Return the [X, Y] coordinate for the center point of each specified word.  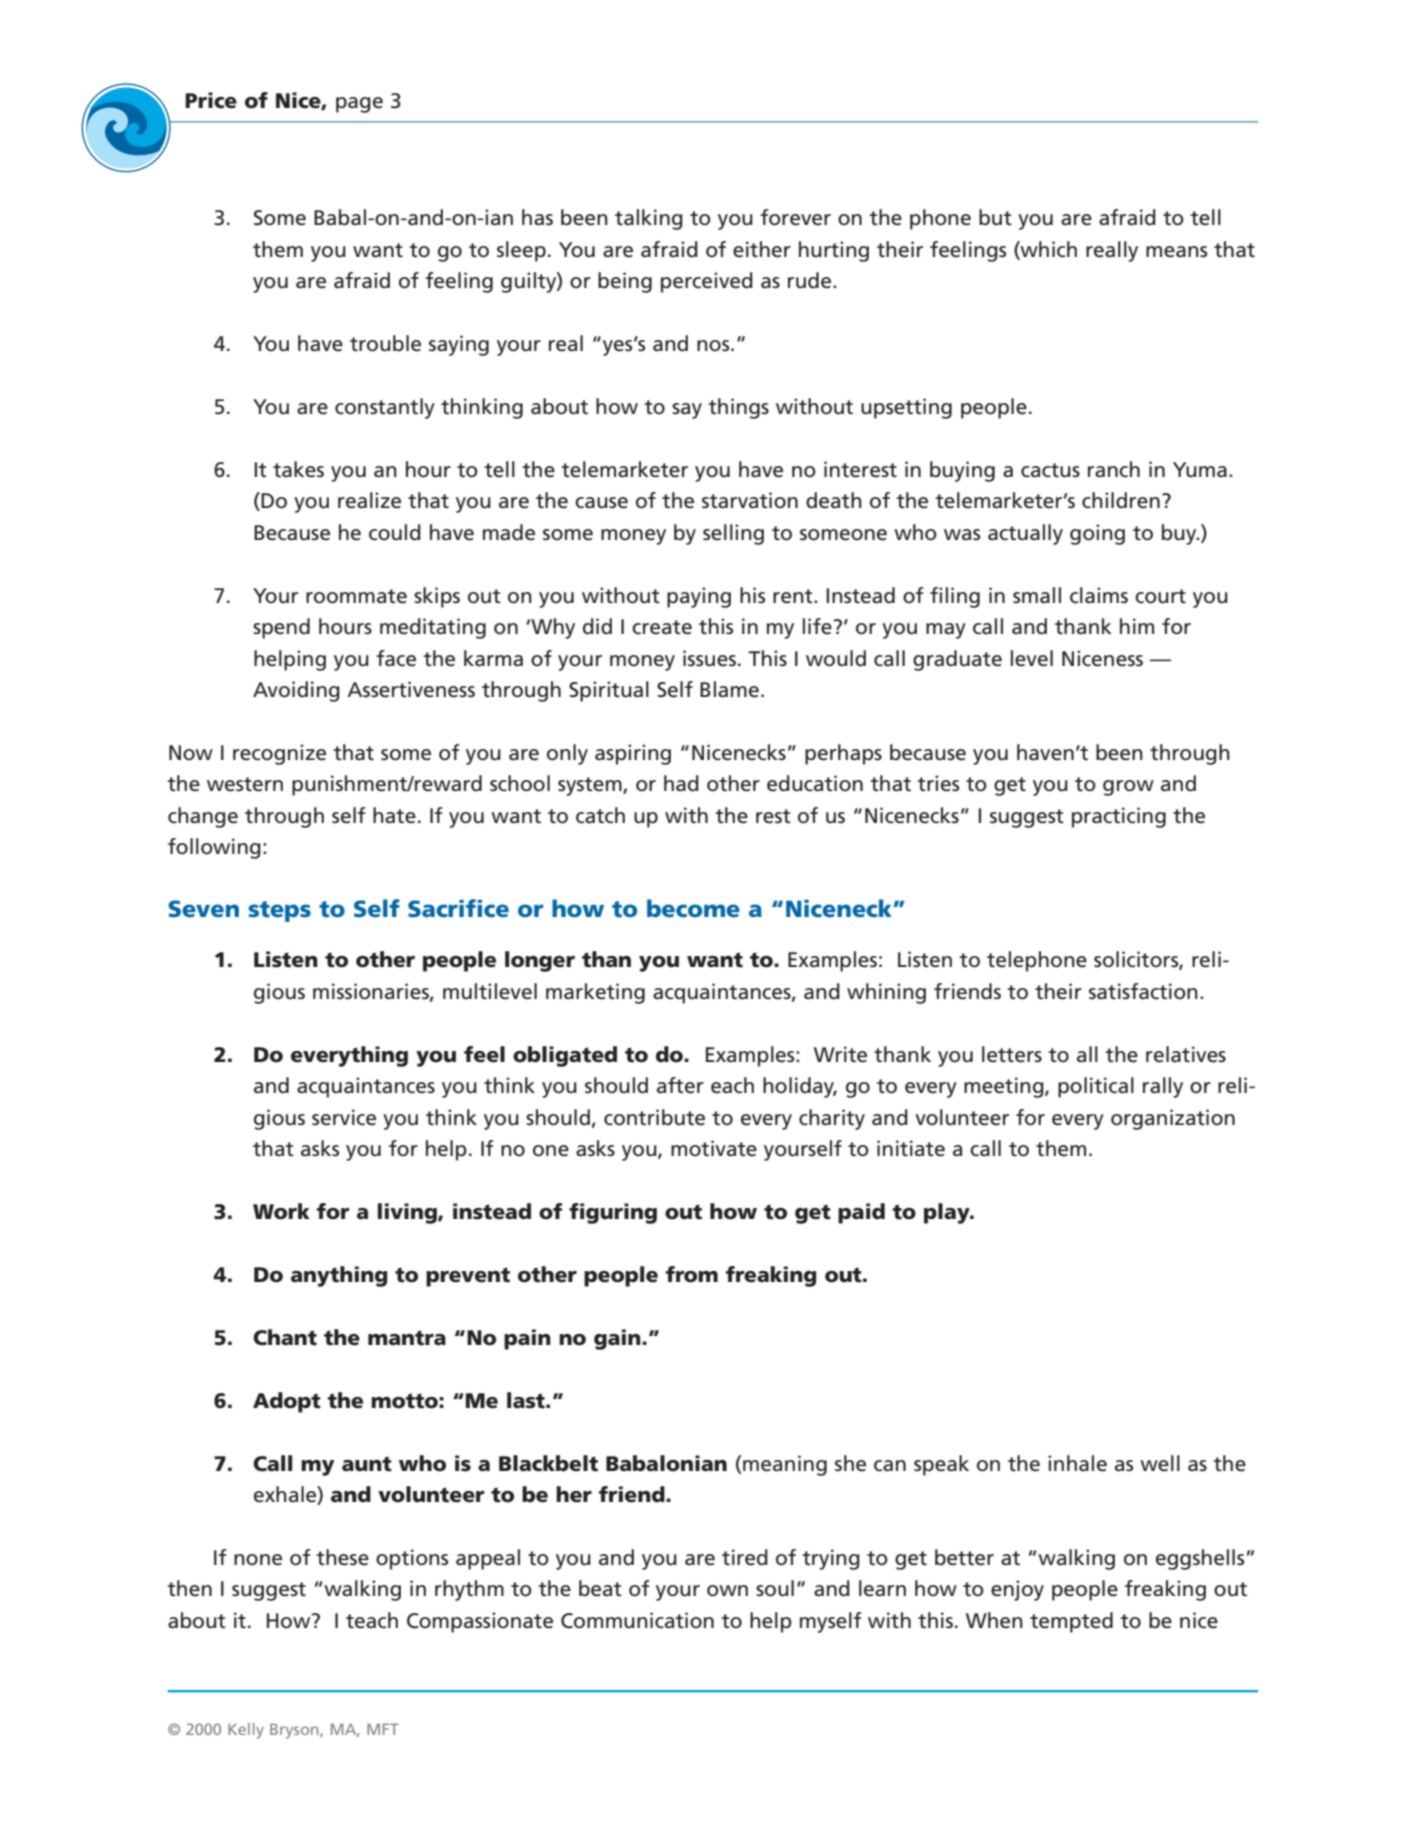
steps [279, 911]
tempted [1071, 1622]
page [359, 105]
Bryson [295, 1731]
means [1176, 252]
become [693, 908]
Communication [637, 1620]
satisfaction [1143, 991]
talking [649, 219]
